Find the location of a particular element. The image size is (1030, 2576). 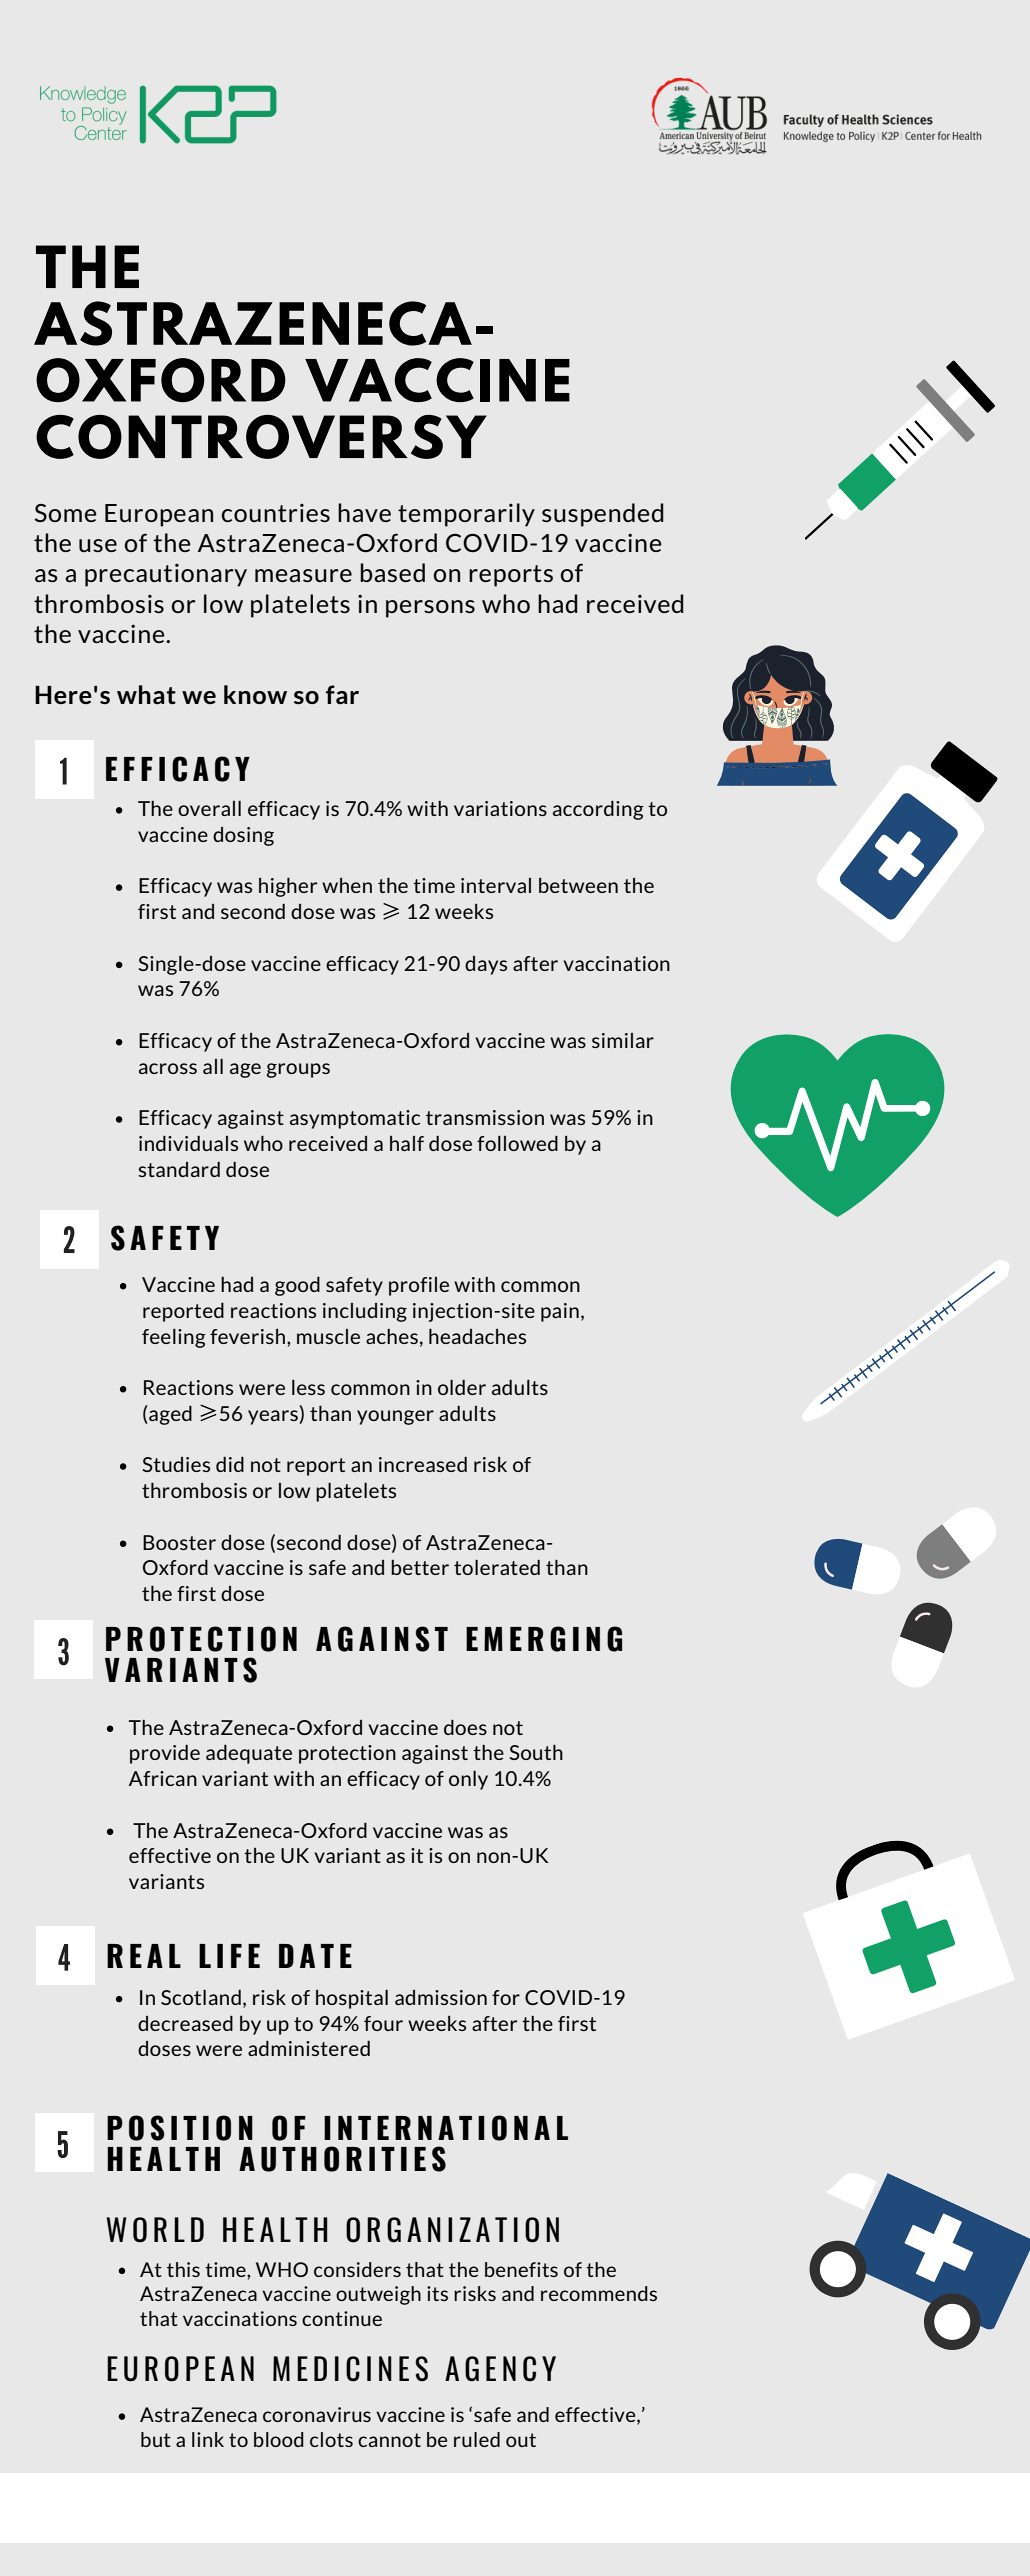

pain is located at coordinates (560, 1312).
